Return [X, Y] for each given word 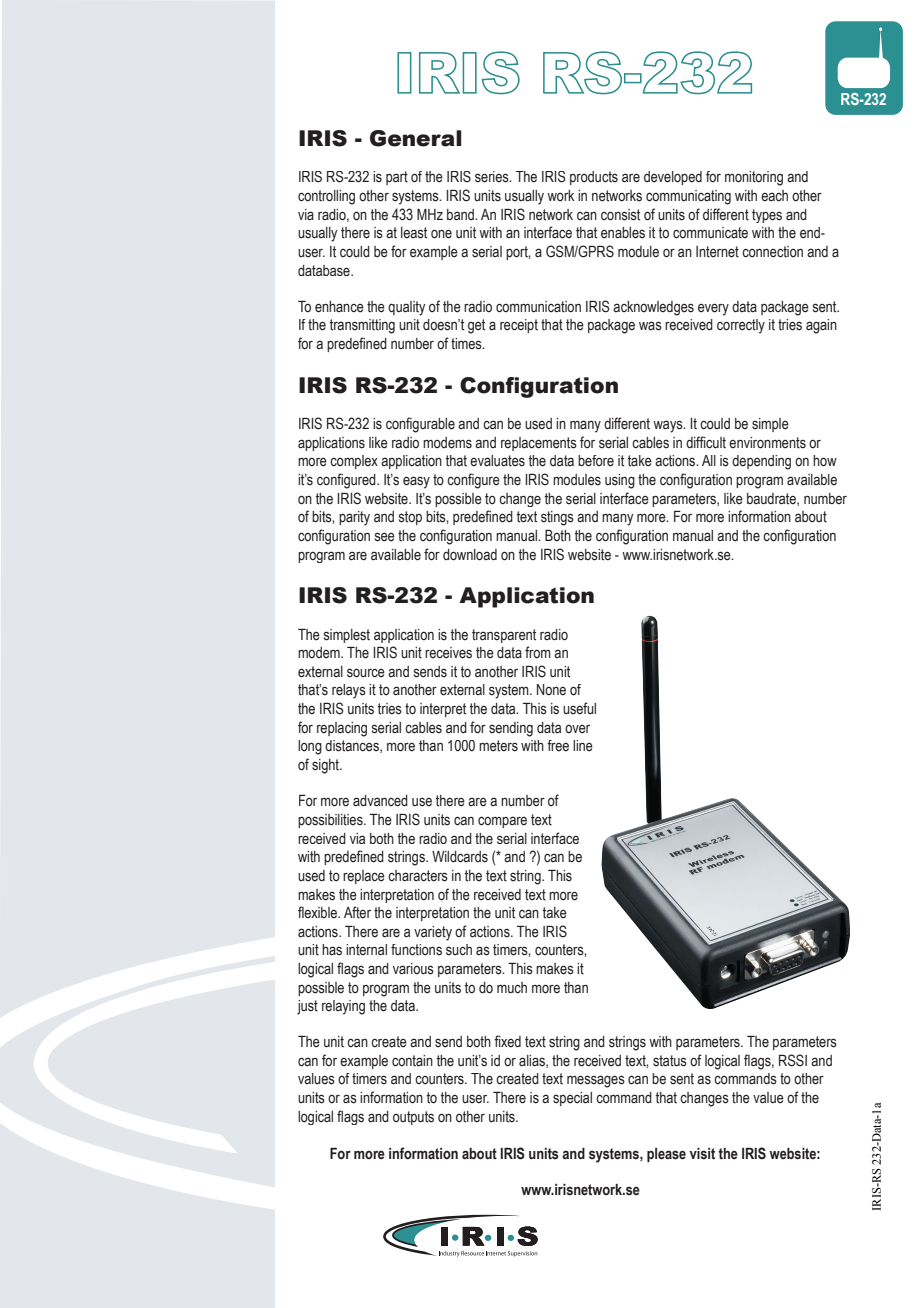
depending [761, 462]
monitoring [754, 178]
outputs [413, 1118]
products [594, 178]
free [558, 746]
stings [557, 518]
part [397, 178]
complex [354, 462]
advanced [380, 801]
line [583, 746]
